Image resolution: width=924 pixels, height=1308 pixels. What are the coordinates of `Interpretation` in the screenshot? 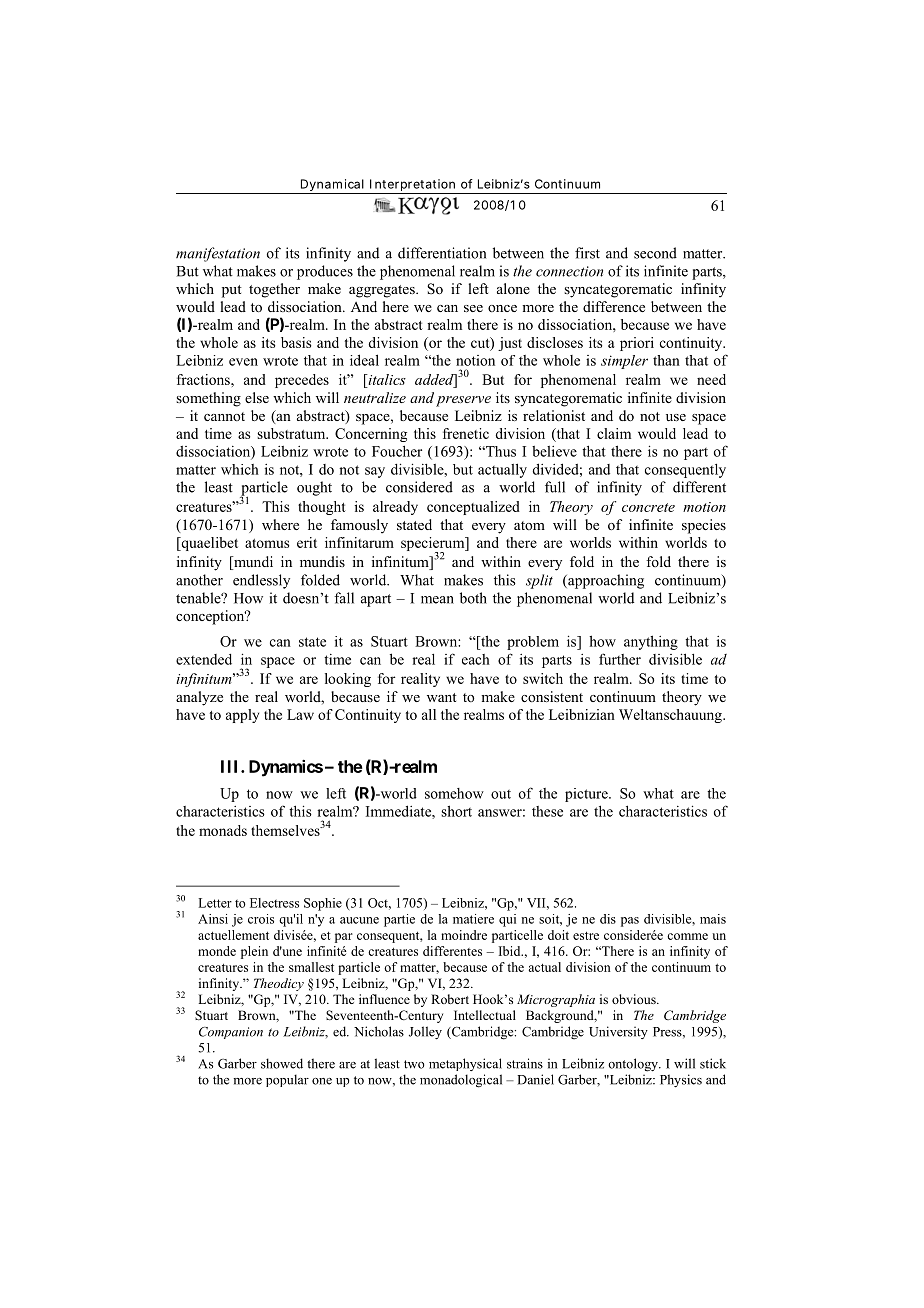 It's located at (412, 186).
